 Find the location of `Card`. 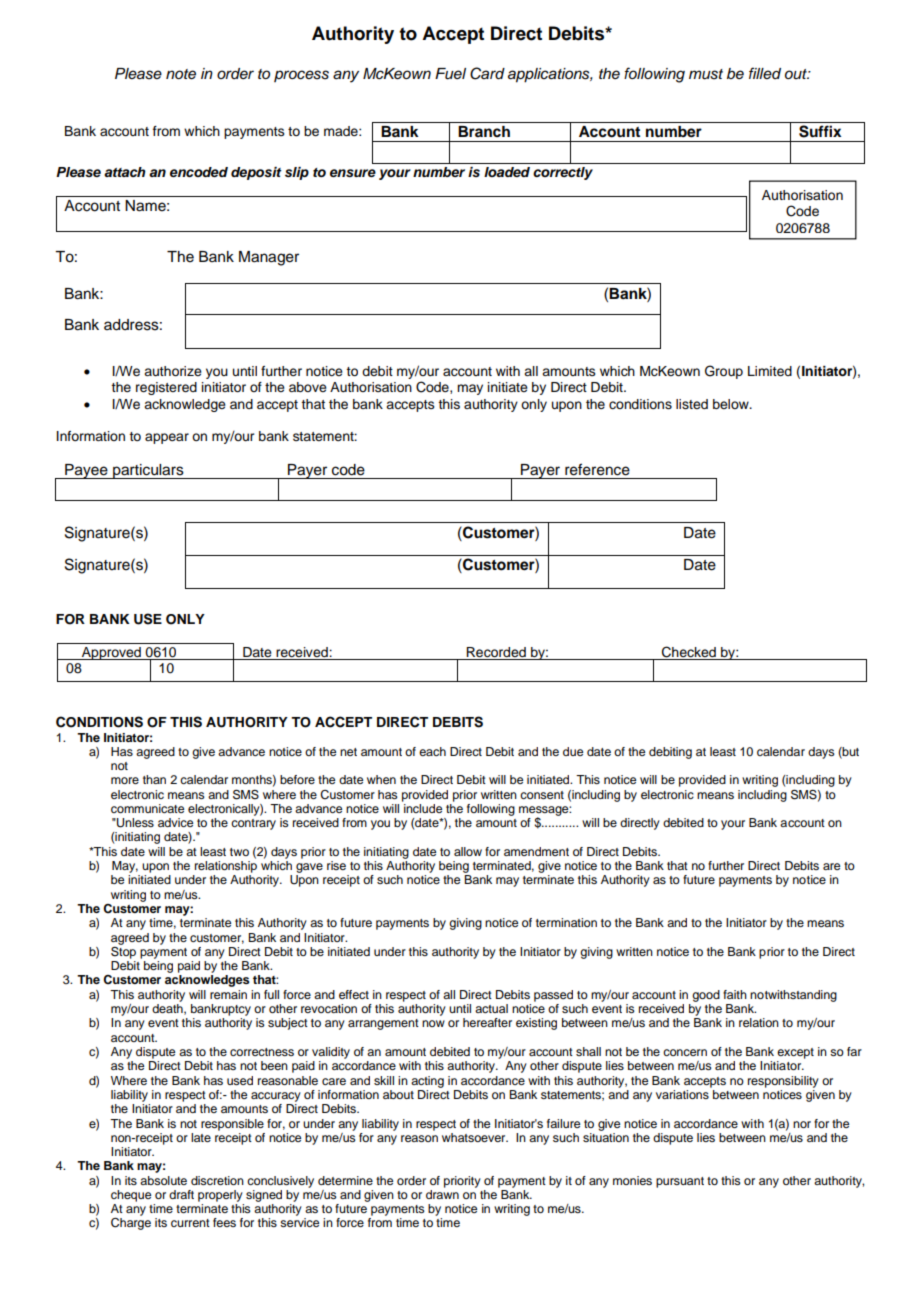

Card is located at coordinates (487, 73).
